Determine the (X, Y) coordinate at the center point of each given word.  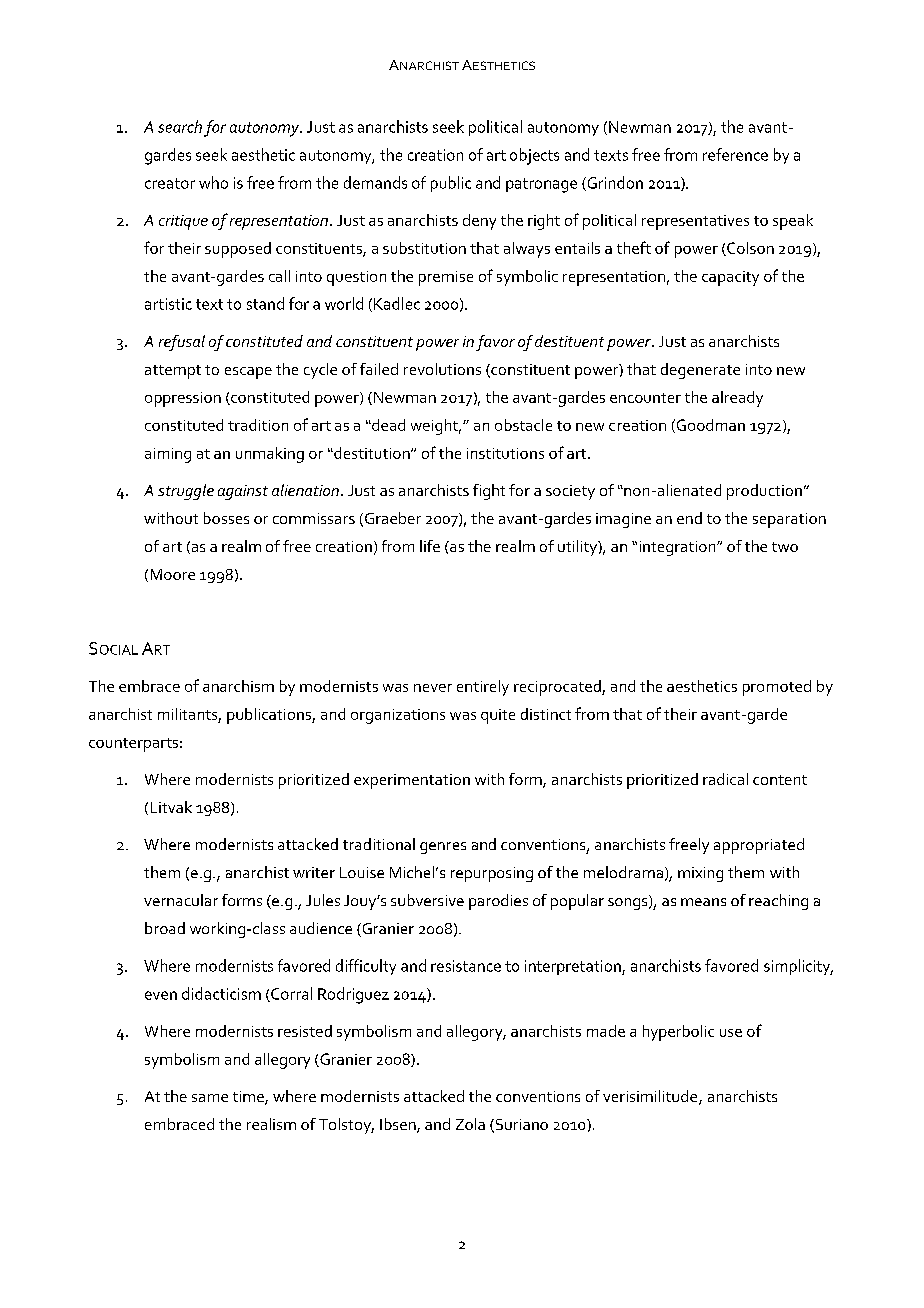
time (249, 1098)
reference (735, 154)
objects (534, 156)
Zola (470, 1124)
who (213, 182)
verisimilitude (651, 1097)
